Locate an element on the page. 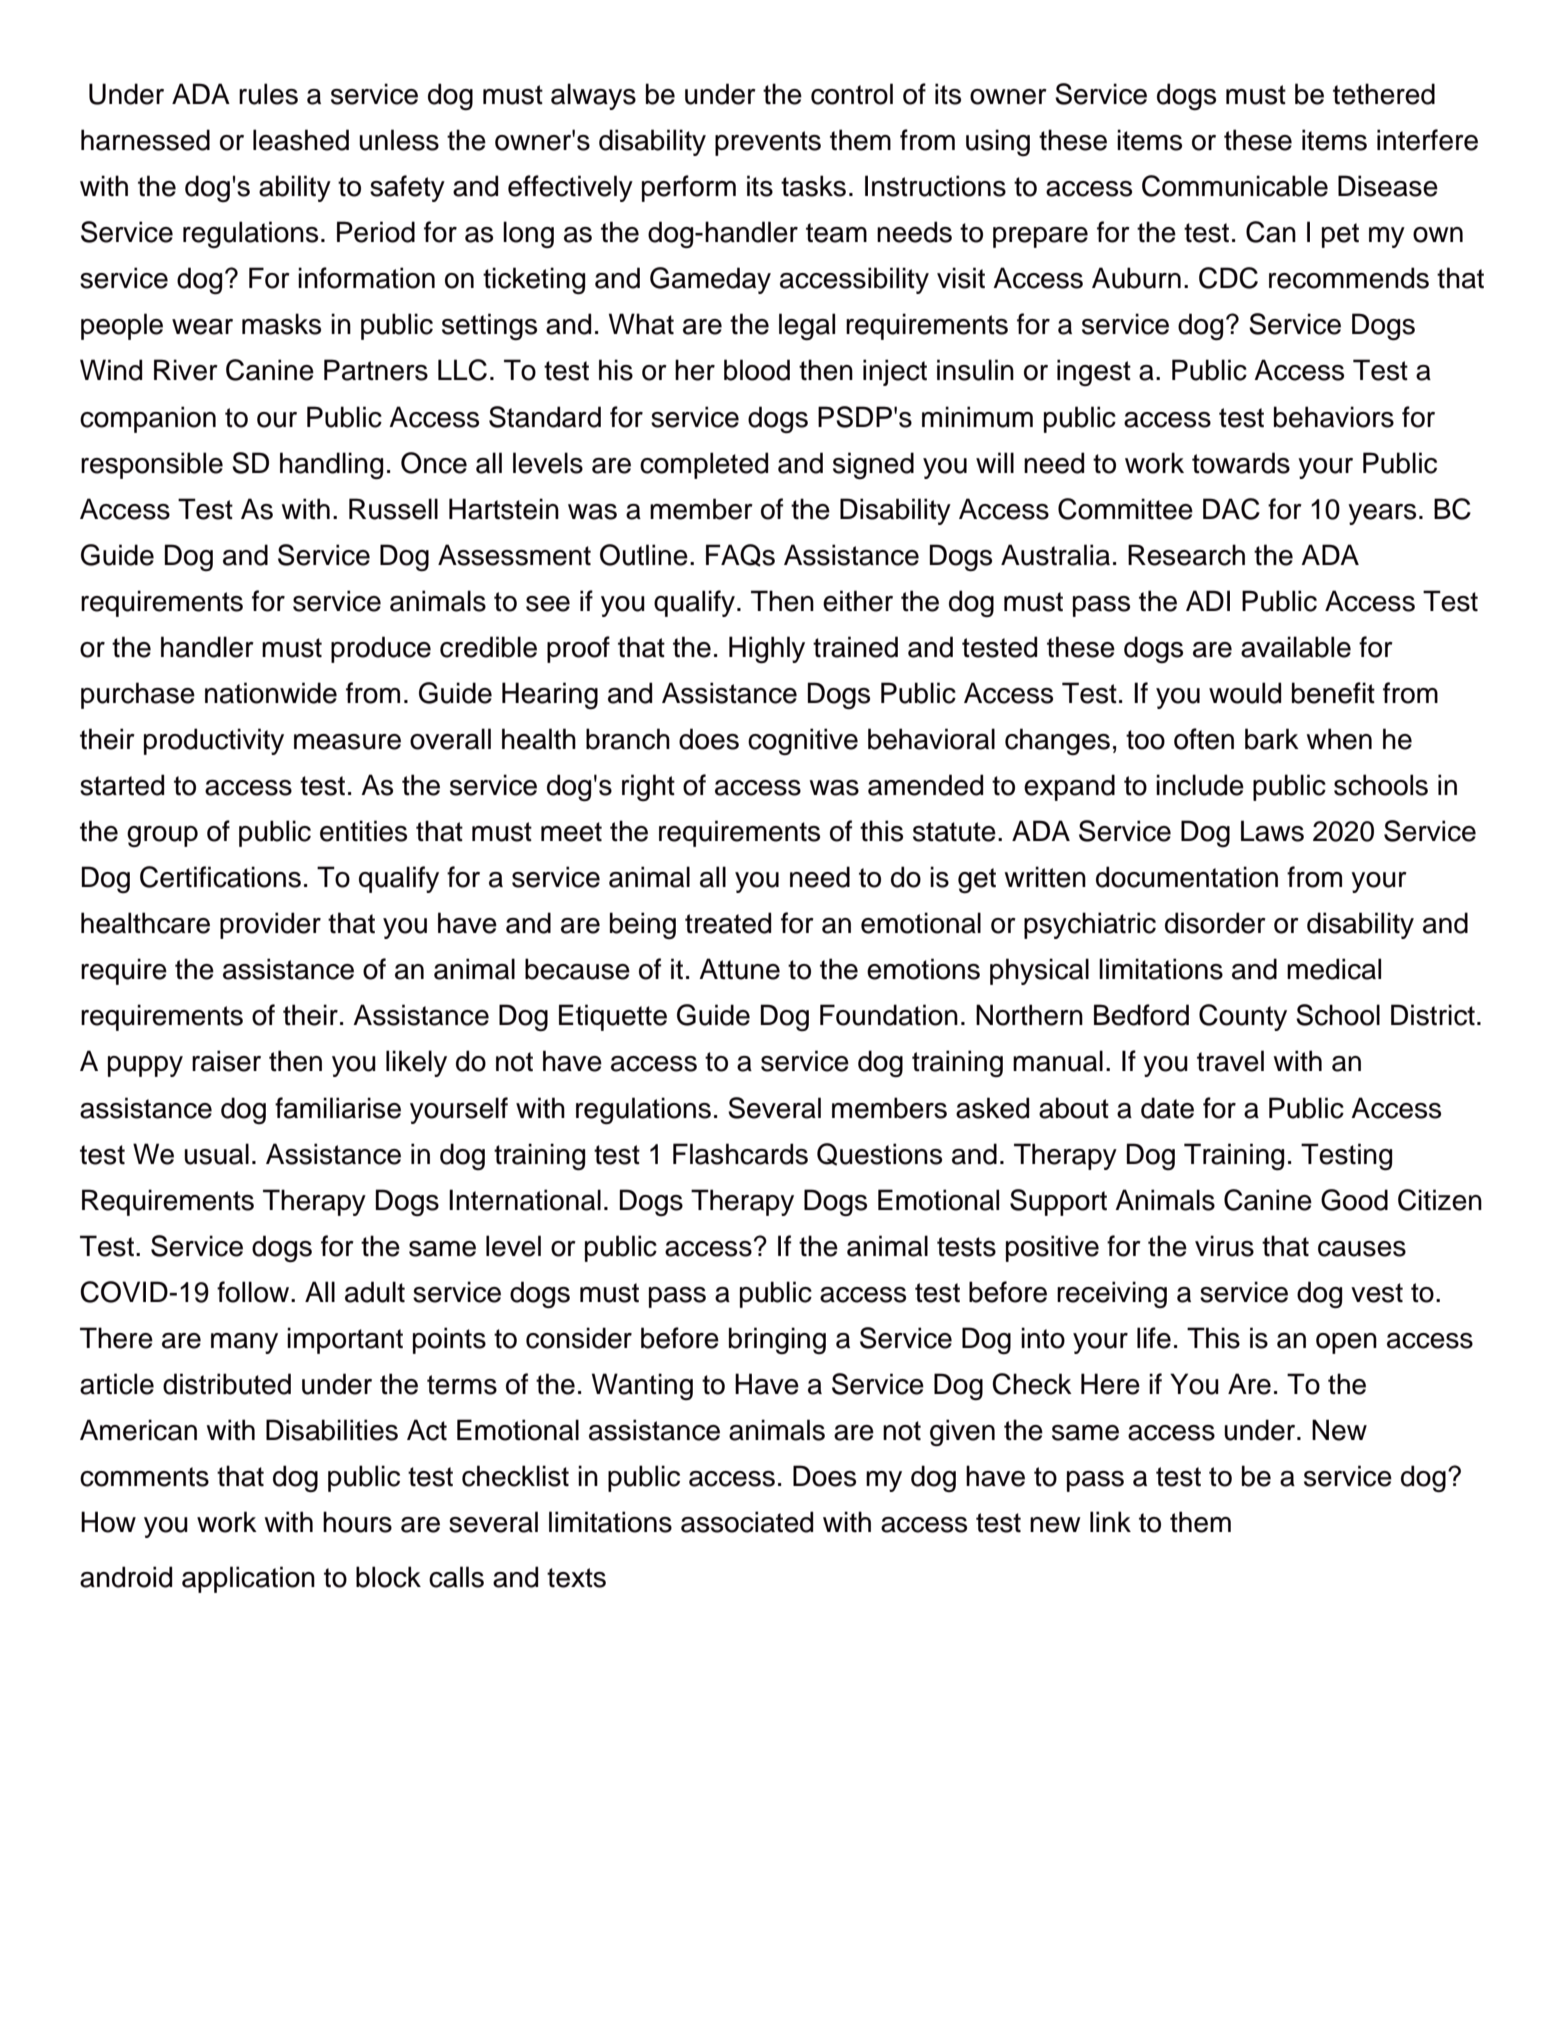 The image size is (1566, 2027). application is located at coordinates (248, 1579).
